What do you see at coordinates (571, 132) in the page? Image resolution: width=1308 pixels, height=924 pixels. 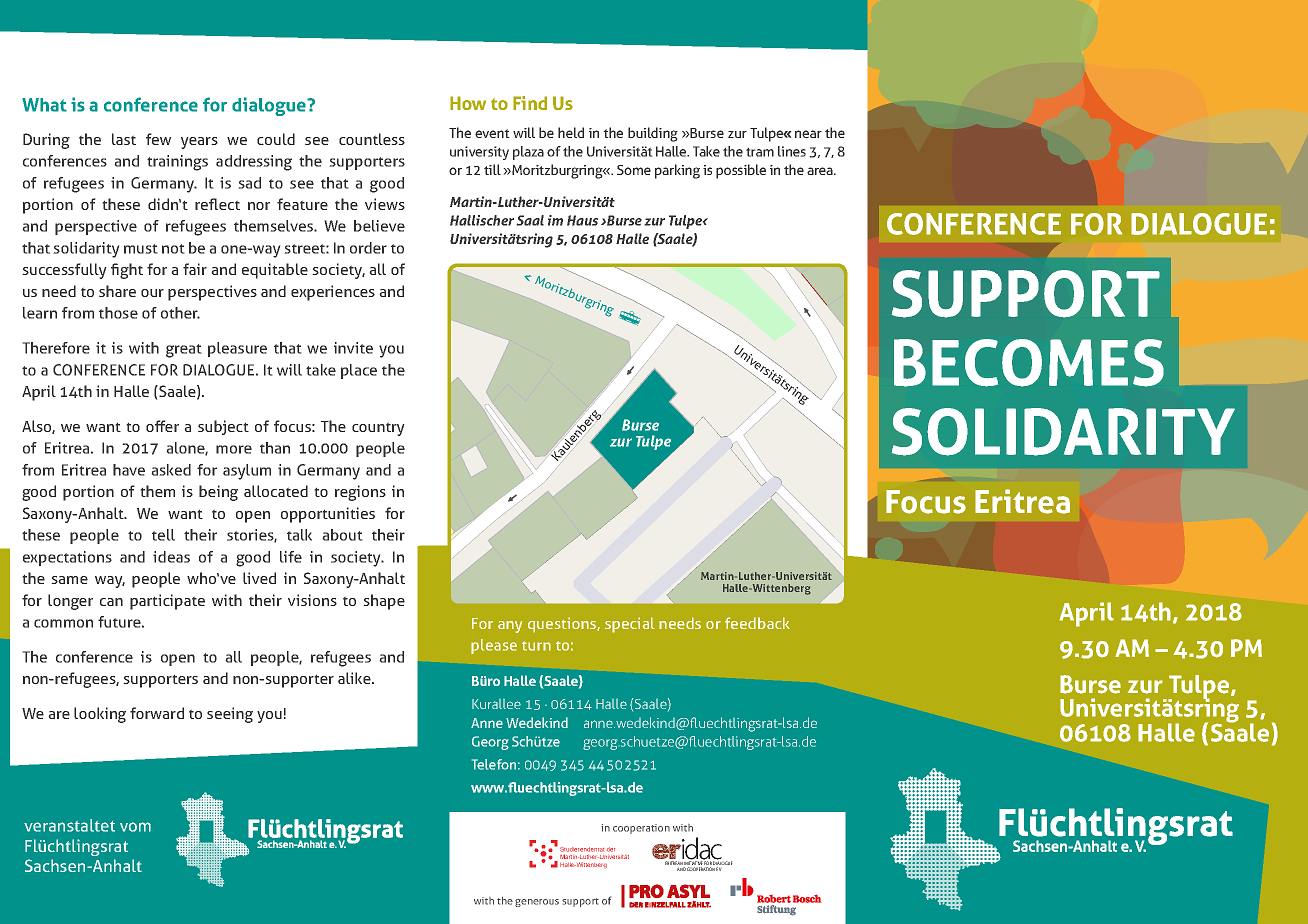 I see `held` at bounding box center [571, 132].
